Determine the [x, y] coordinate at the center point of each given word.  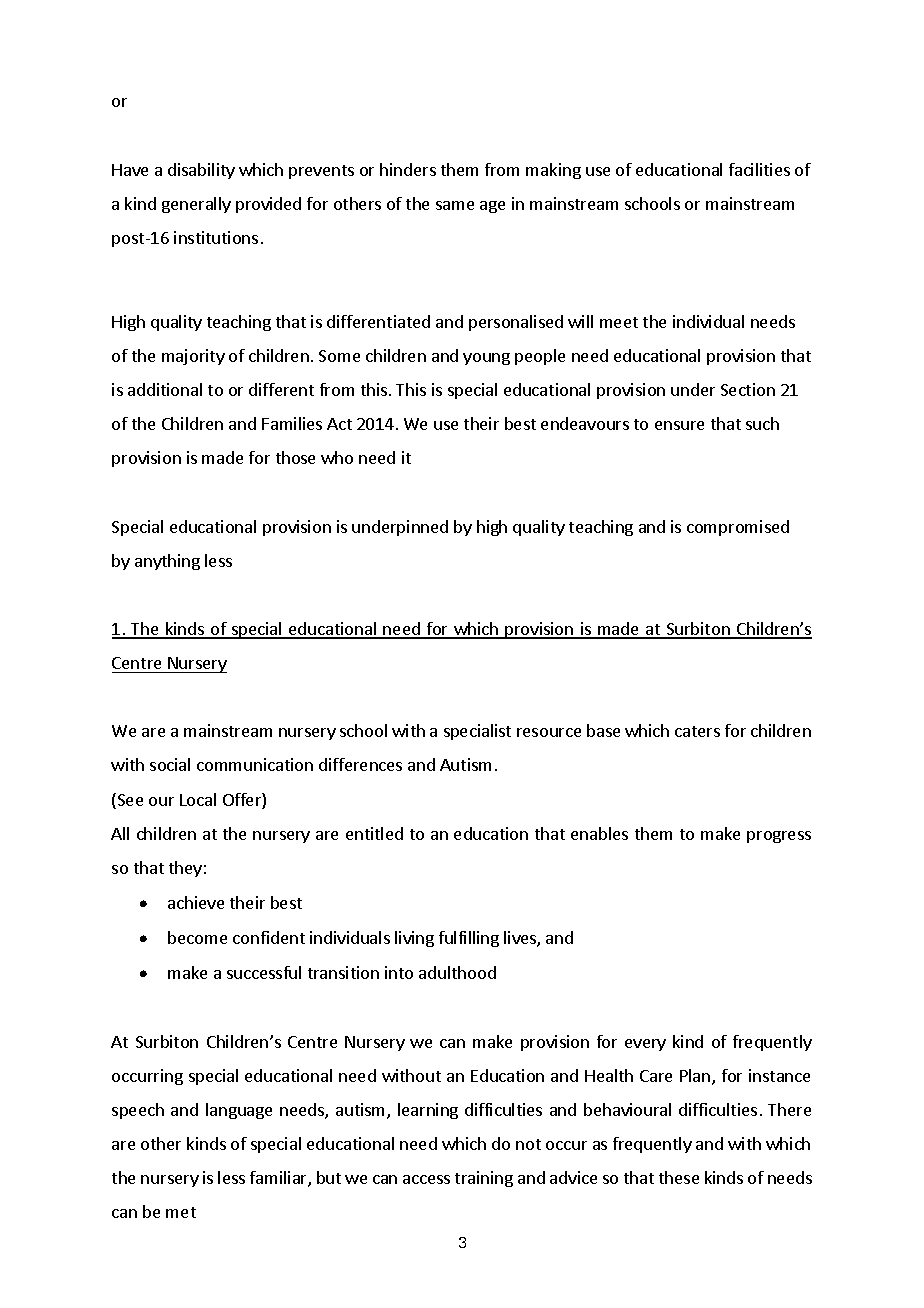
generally [196, 205]
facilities [759, 169]
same [455, 205]
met [181, 1212]
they [185, 869]
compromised [738, 528]
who [337, 457]
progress [779, 837]
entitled [374, 833]
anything [167, 562]
